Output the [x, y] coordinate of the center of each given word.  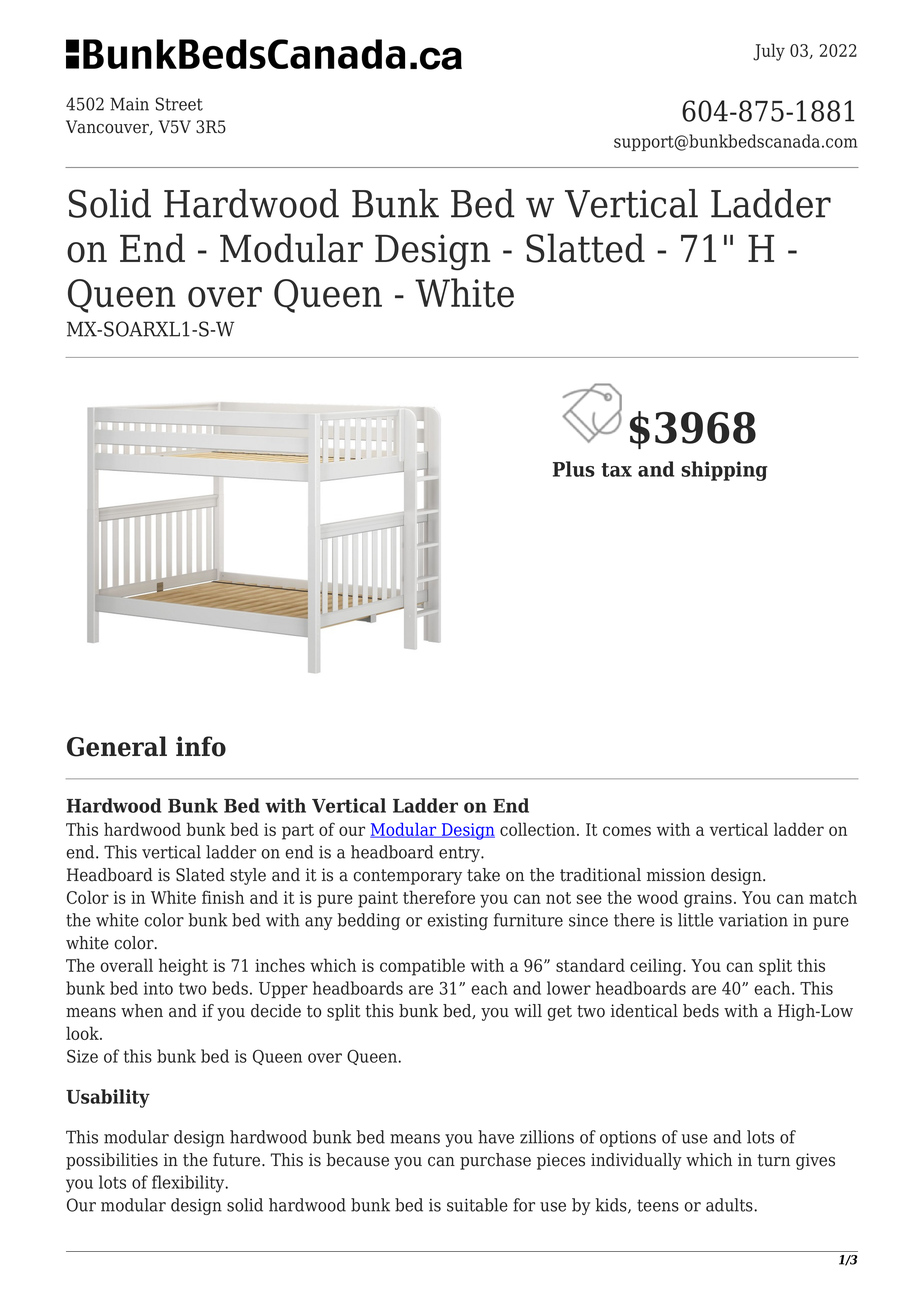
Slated [200, 875]
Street [179, 104]
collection [539, 829]
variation [753, 920]
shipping [724, 471]
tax [616, 470]
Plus [574, 469]
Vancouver [108, 127]
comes [627, 831]
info [201, 746]
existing [457, 922]
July [769, 52]
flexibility [189, 1184]
